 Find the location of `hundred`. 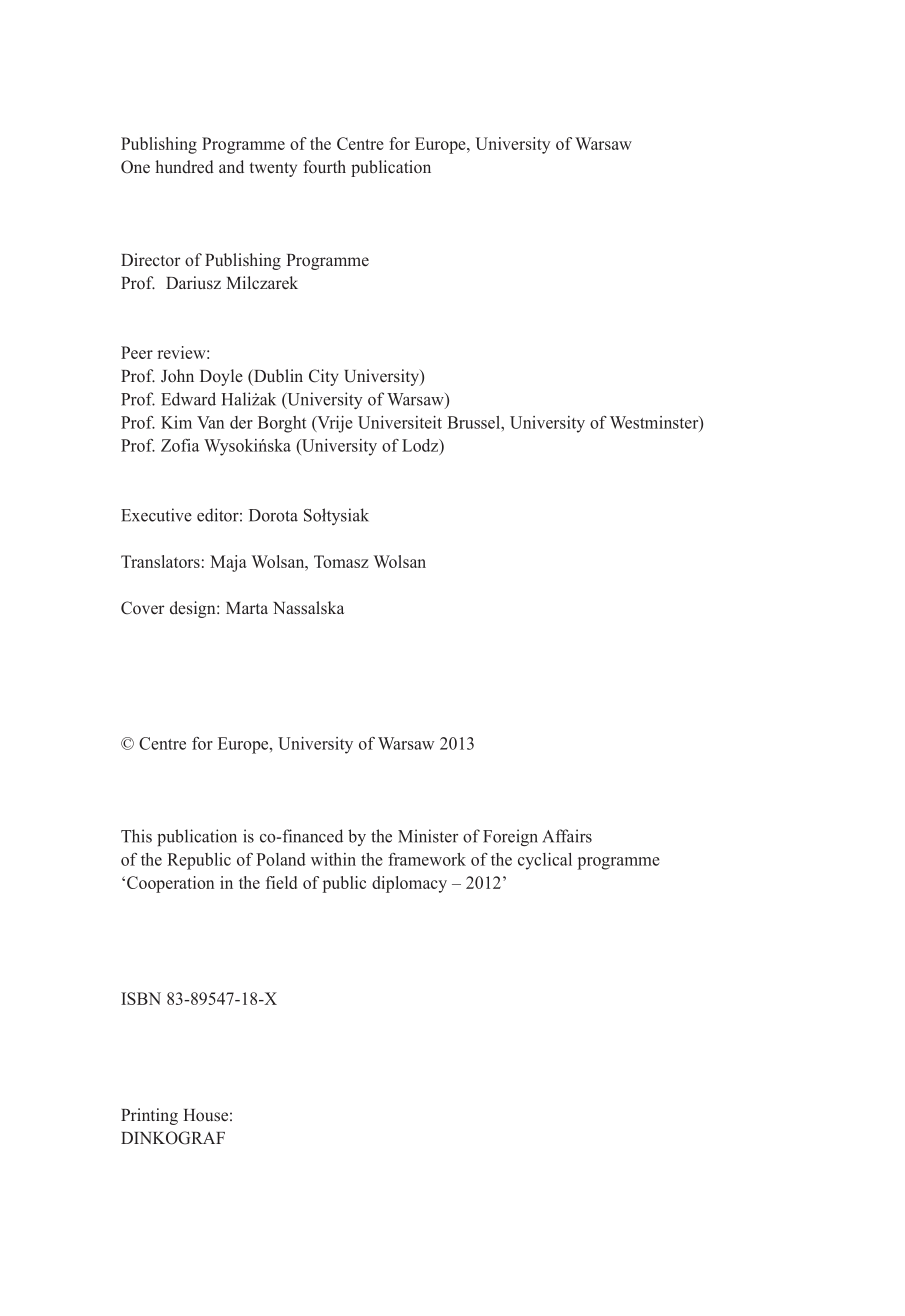

hundred is located at coordinates (184, 167).
